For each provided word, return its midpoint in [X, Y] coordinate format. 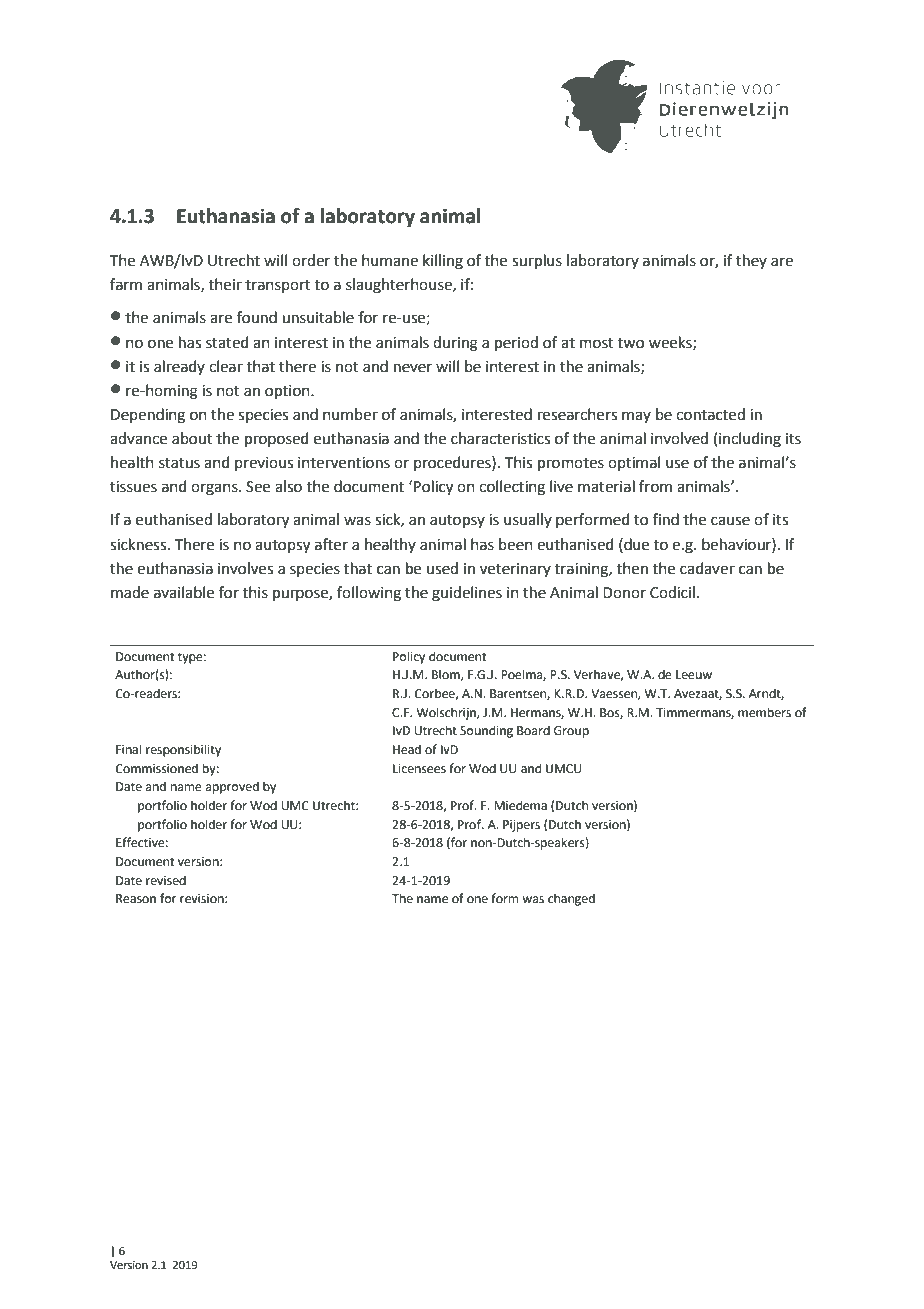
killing [443, 262]
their [225, 284]
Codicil [672, 592]
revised [166, 880]
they [751, 261]
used [442, 568]
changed [571, 899]
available [184, 592]
